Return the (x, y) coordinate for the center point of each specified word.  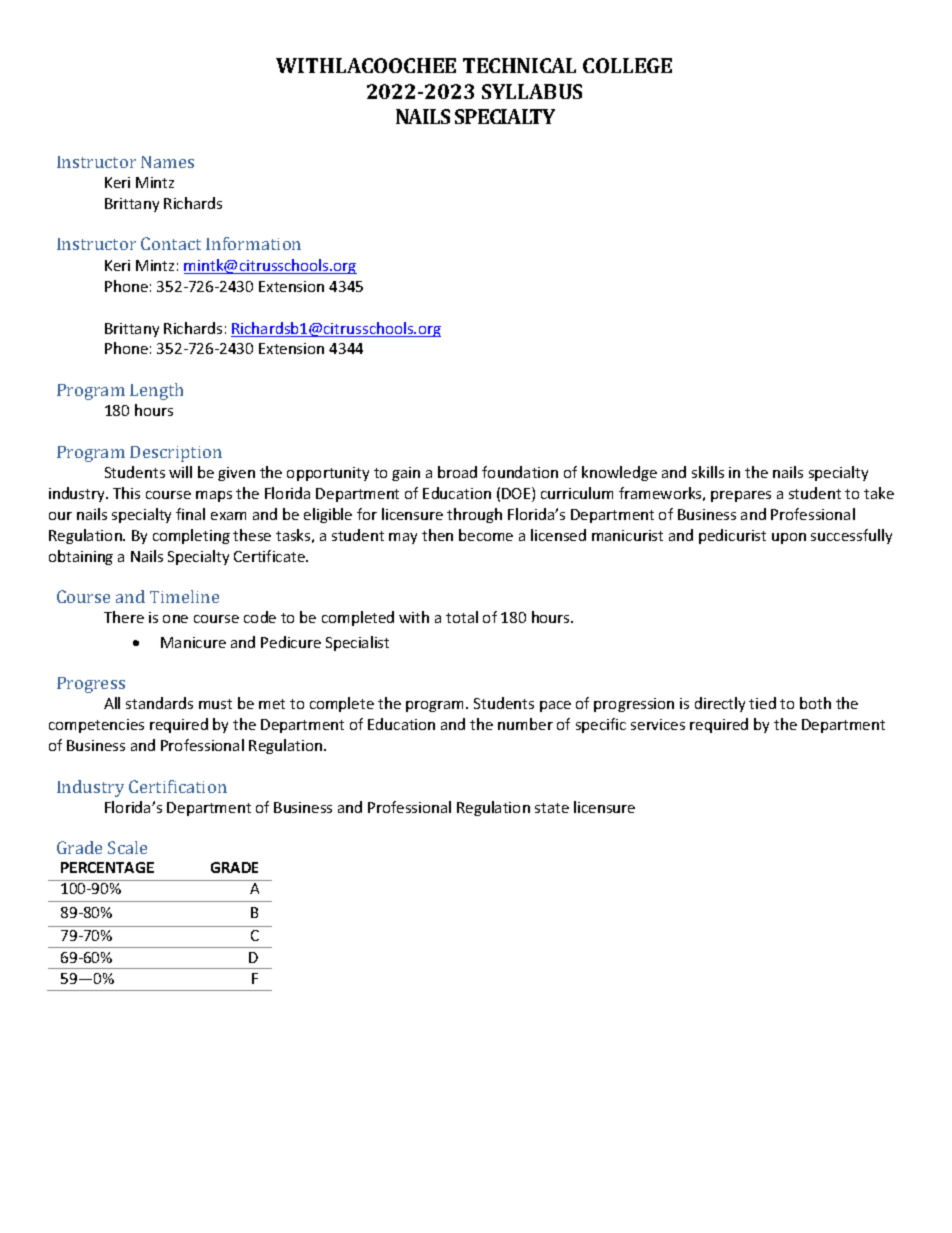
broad (457, 472)
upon (789, 538)
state (552, 808)
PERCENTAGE (107, 867)
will (180, 472)
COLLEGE (627, 65)
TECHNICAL (519, 65)
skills (708, 472)
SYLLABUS (532, 91)
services (658, 724)
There (124, 617)
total (462, 617)
